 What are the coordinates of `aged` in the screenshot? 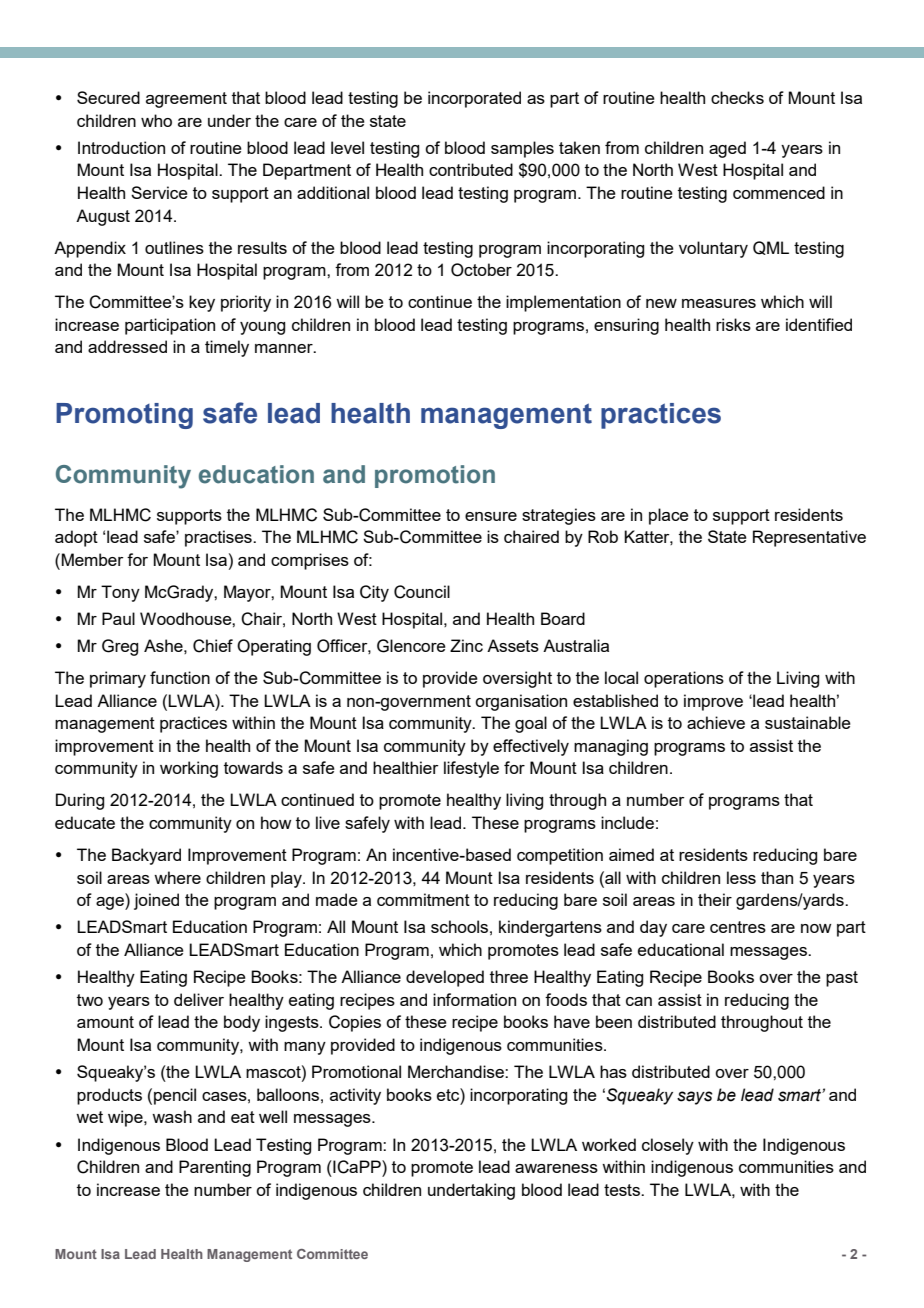 It's located at (727, 149).
